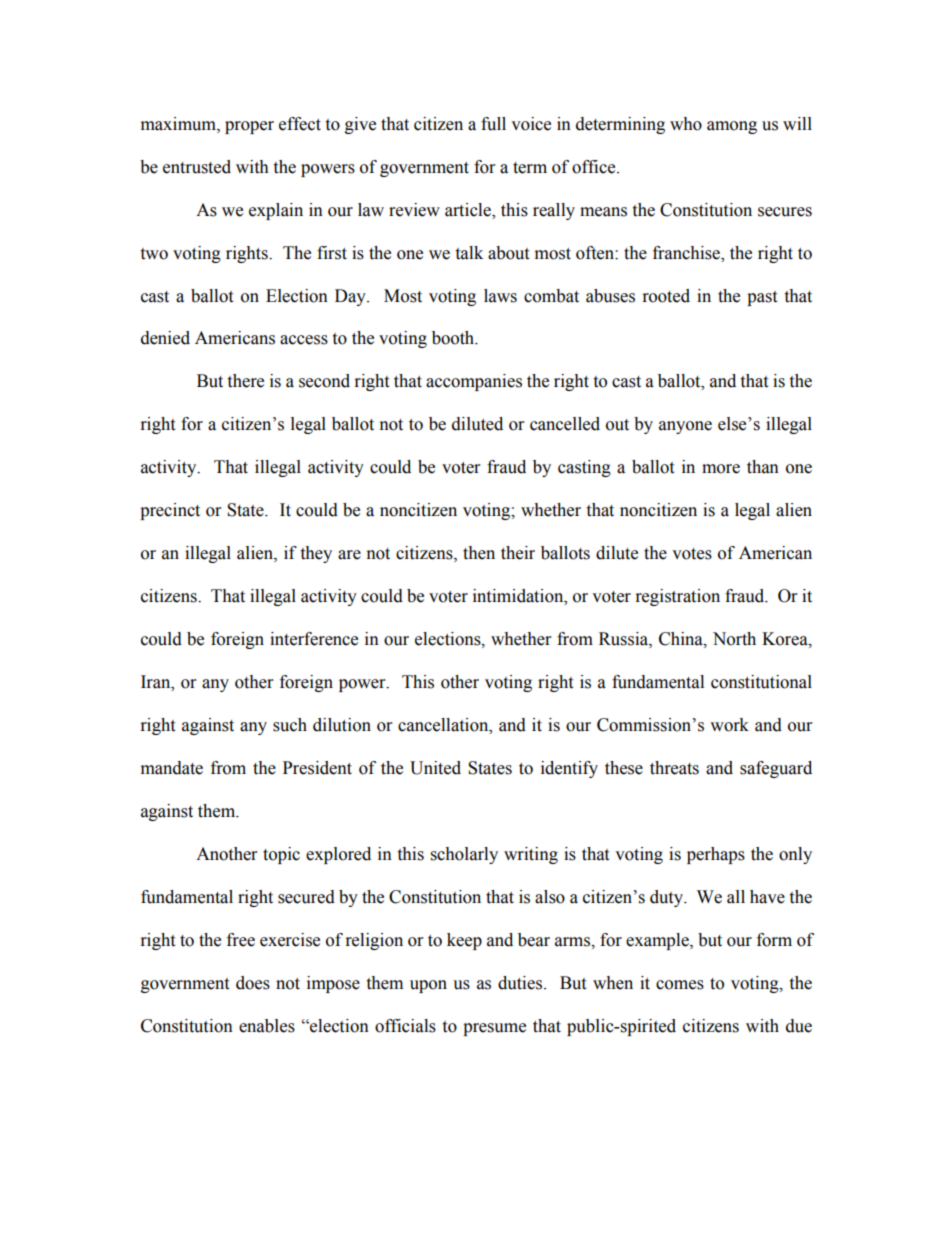 The height and width of the document is (1233, 952). I want to click on among, so click(732, 127).
